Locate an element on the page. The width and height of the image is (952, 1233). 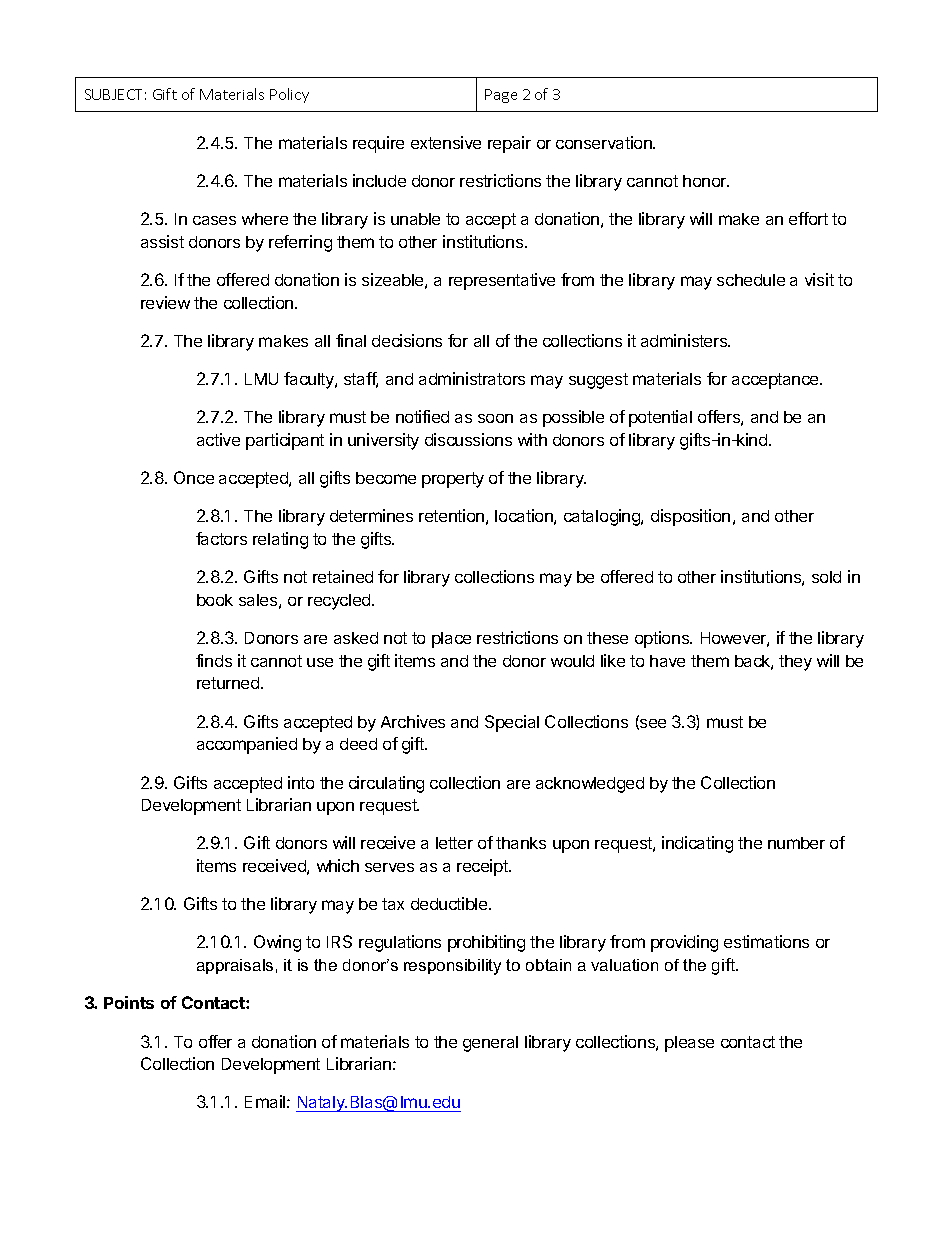
retention is located at coordinates (451, 515).
